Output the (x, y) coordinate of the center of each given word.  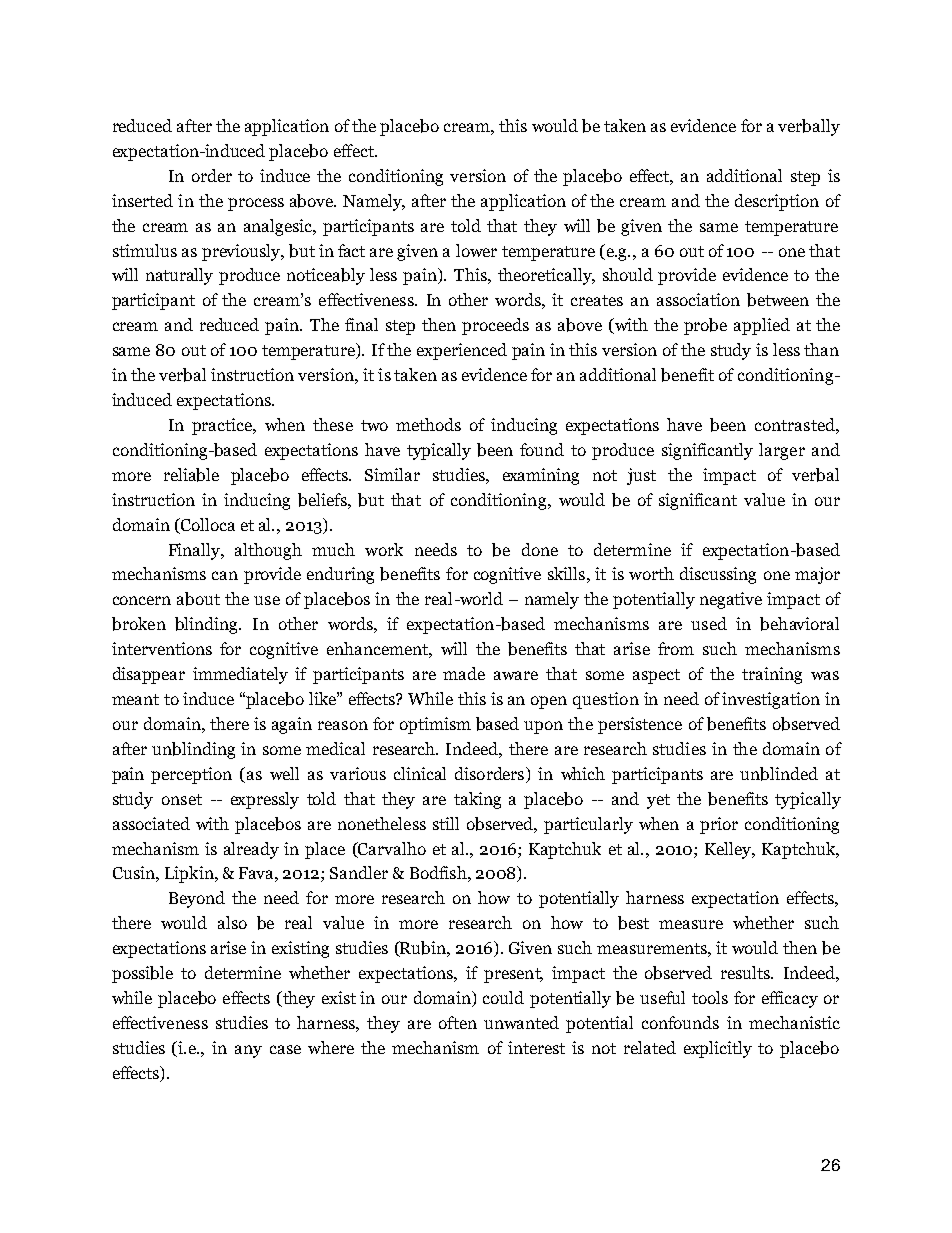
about (198, 599)
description (777, 202)
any (248, 1051)
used (709, 623)
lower (476, 250)
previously (242, 252)
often (458, 1022)
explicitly (718, 1049)
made (464, 673)
